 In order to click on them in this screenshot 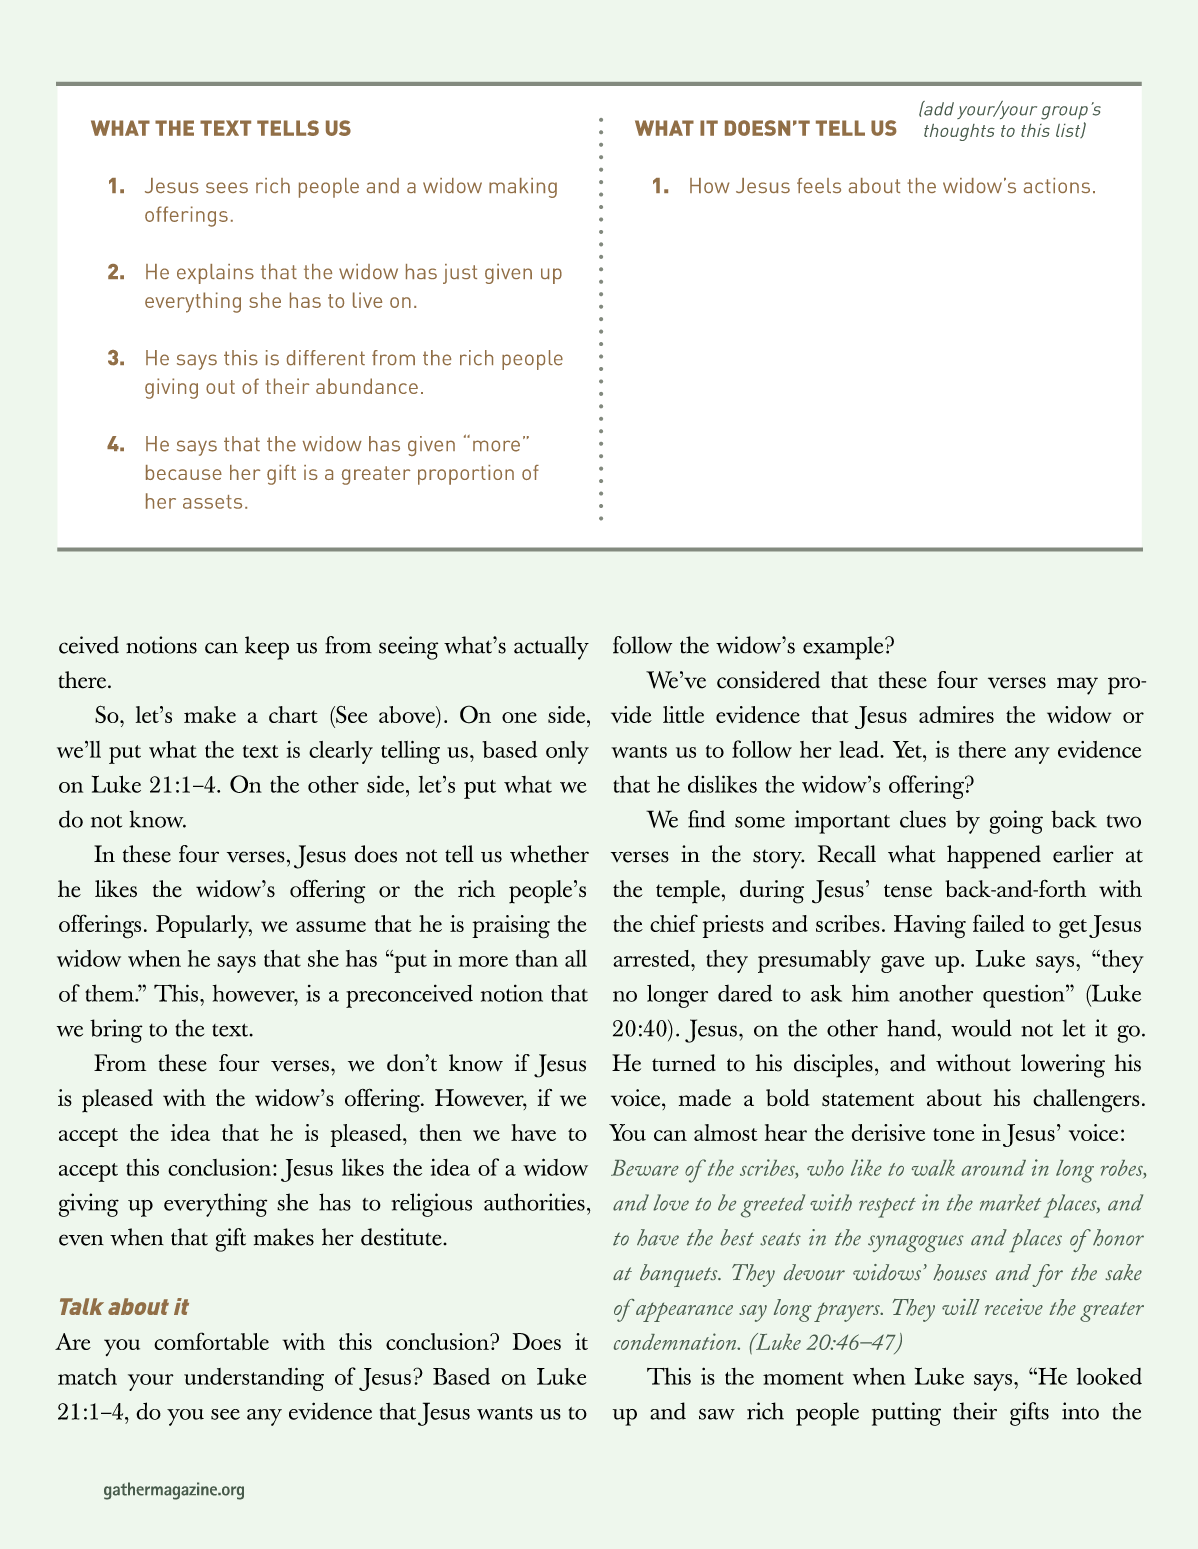, I will do `click(110, 993)`.
